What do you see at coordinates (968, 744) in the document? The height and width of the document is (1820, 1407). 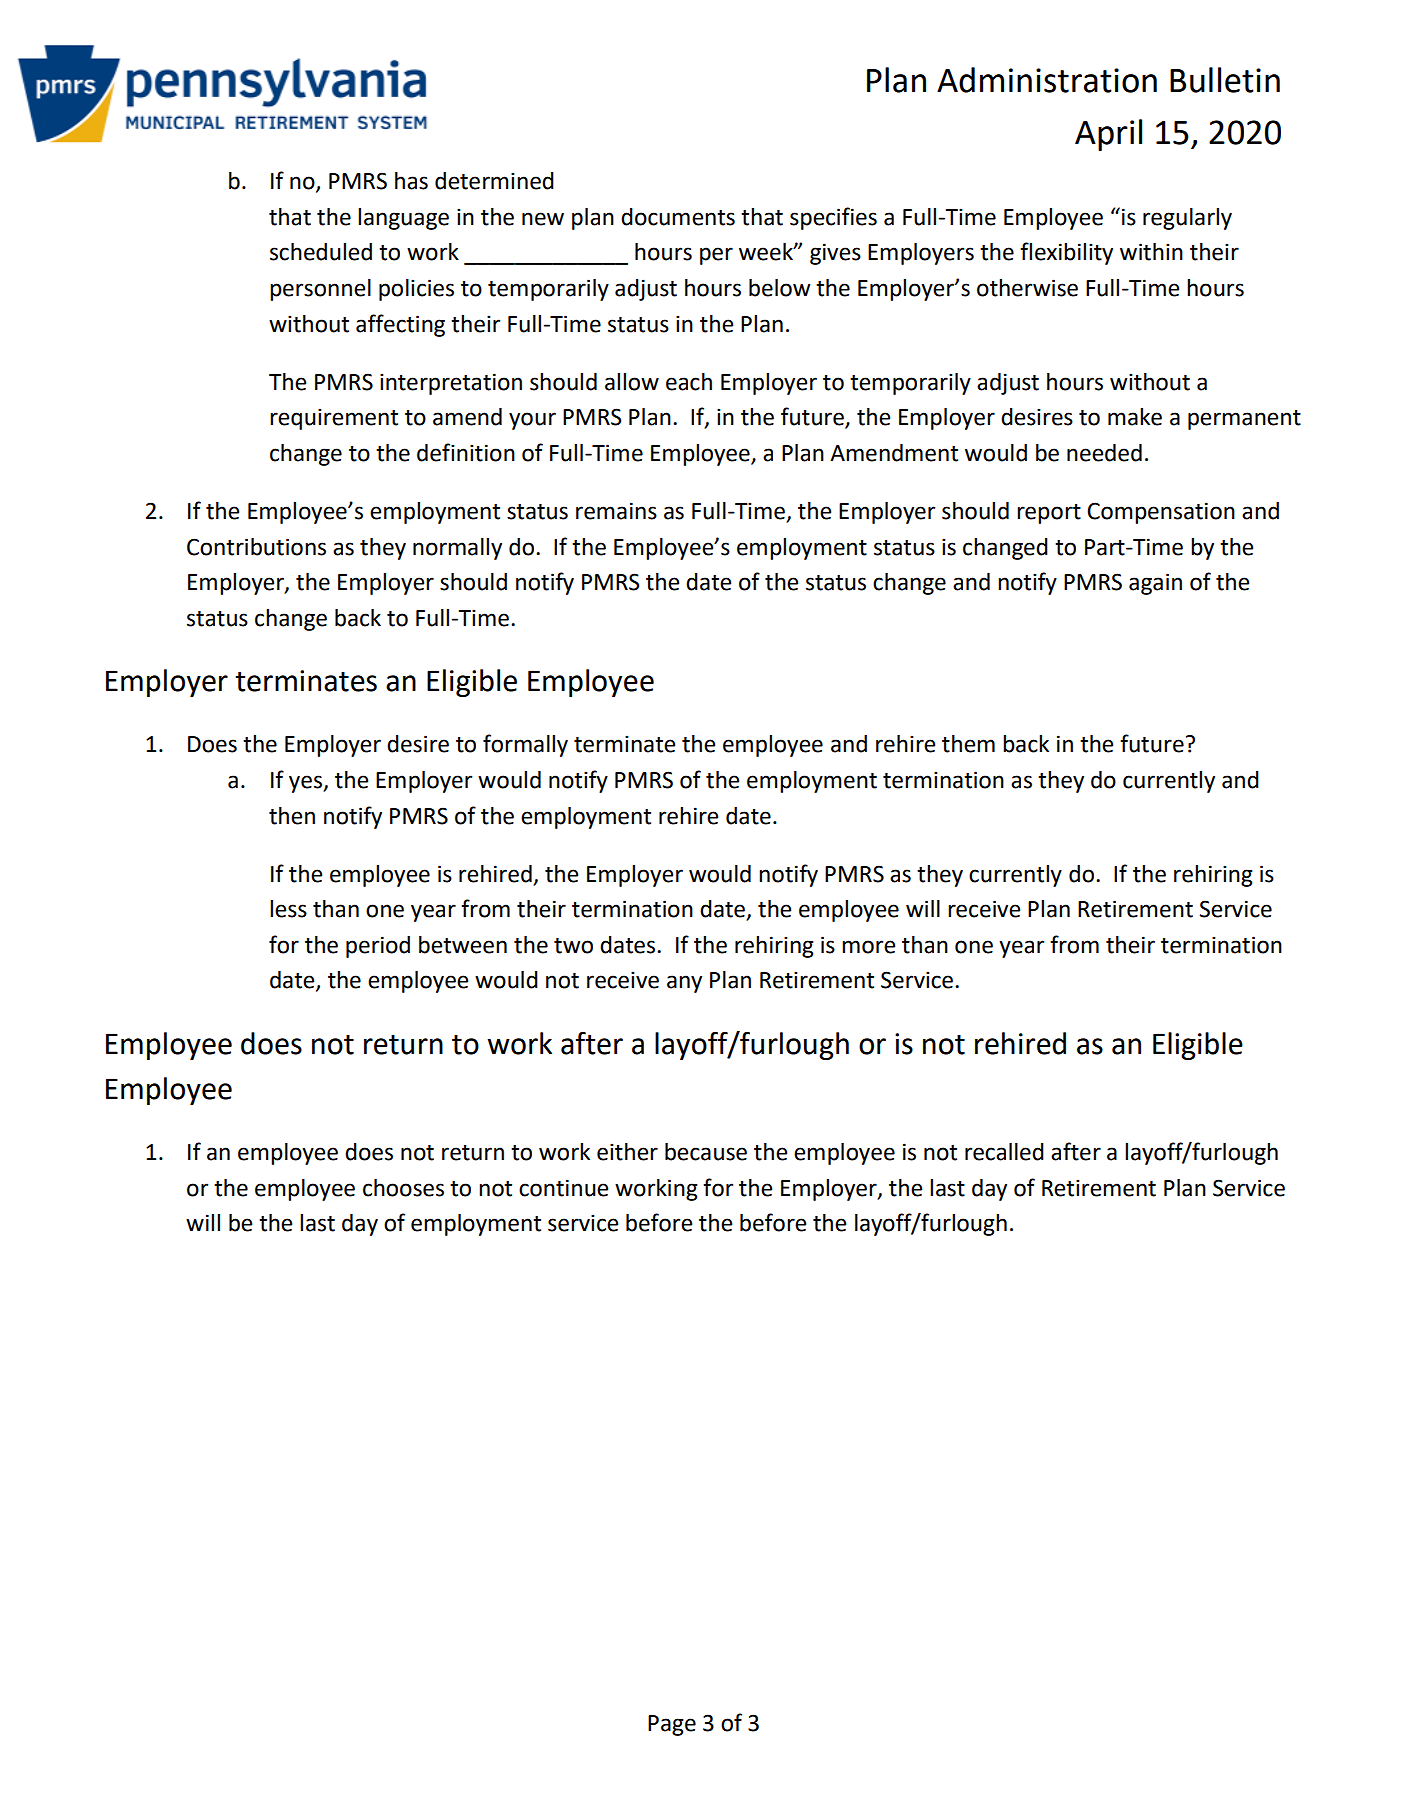 I see `them` at bounding box center [968, 744].
